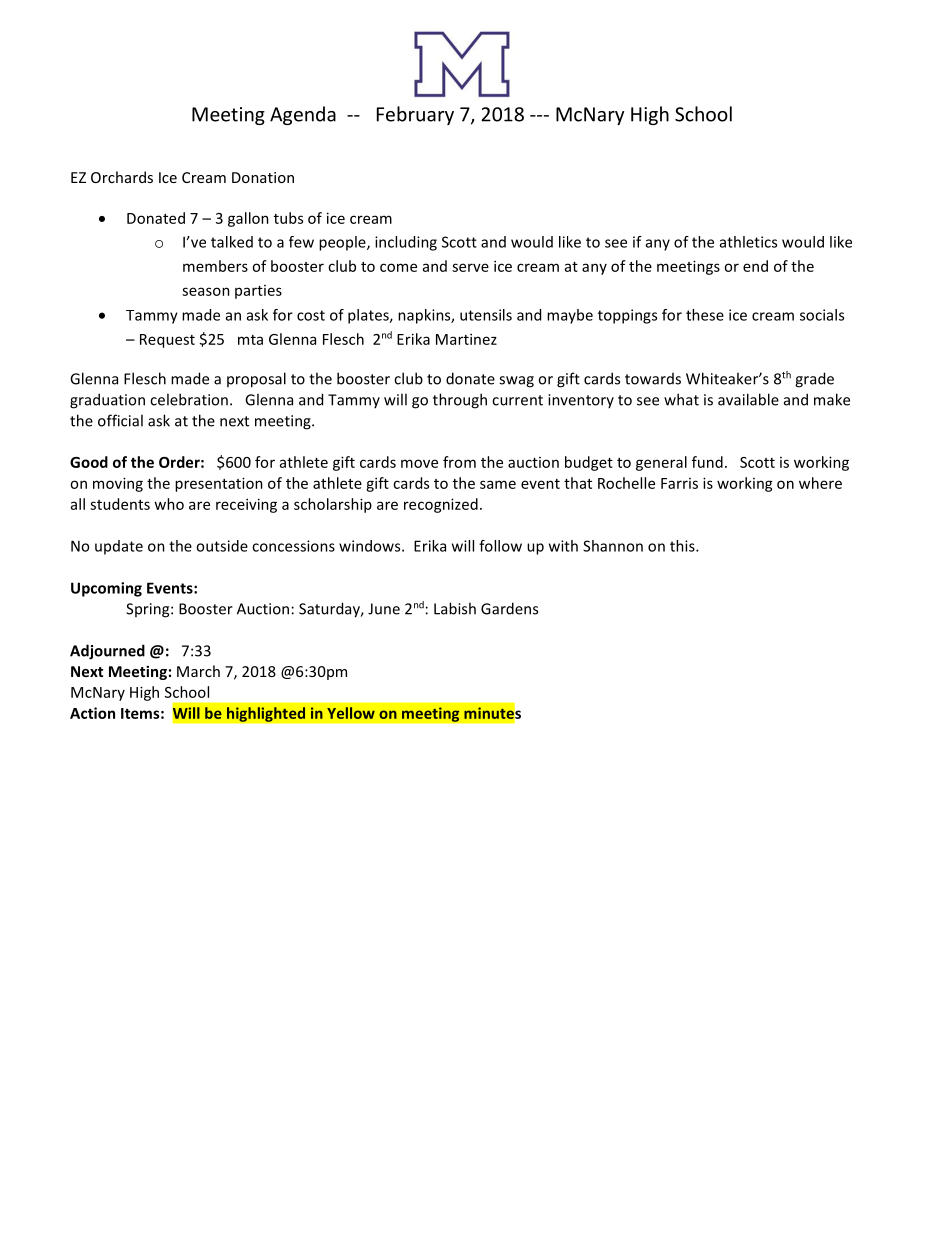 The height and width of the image is (1233, 952). Describe the element at coordinates (198, 671) in the image. I see `March` at that location.
